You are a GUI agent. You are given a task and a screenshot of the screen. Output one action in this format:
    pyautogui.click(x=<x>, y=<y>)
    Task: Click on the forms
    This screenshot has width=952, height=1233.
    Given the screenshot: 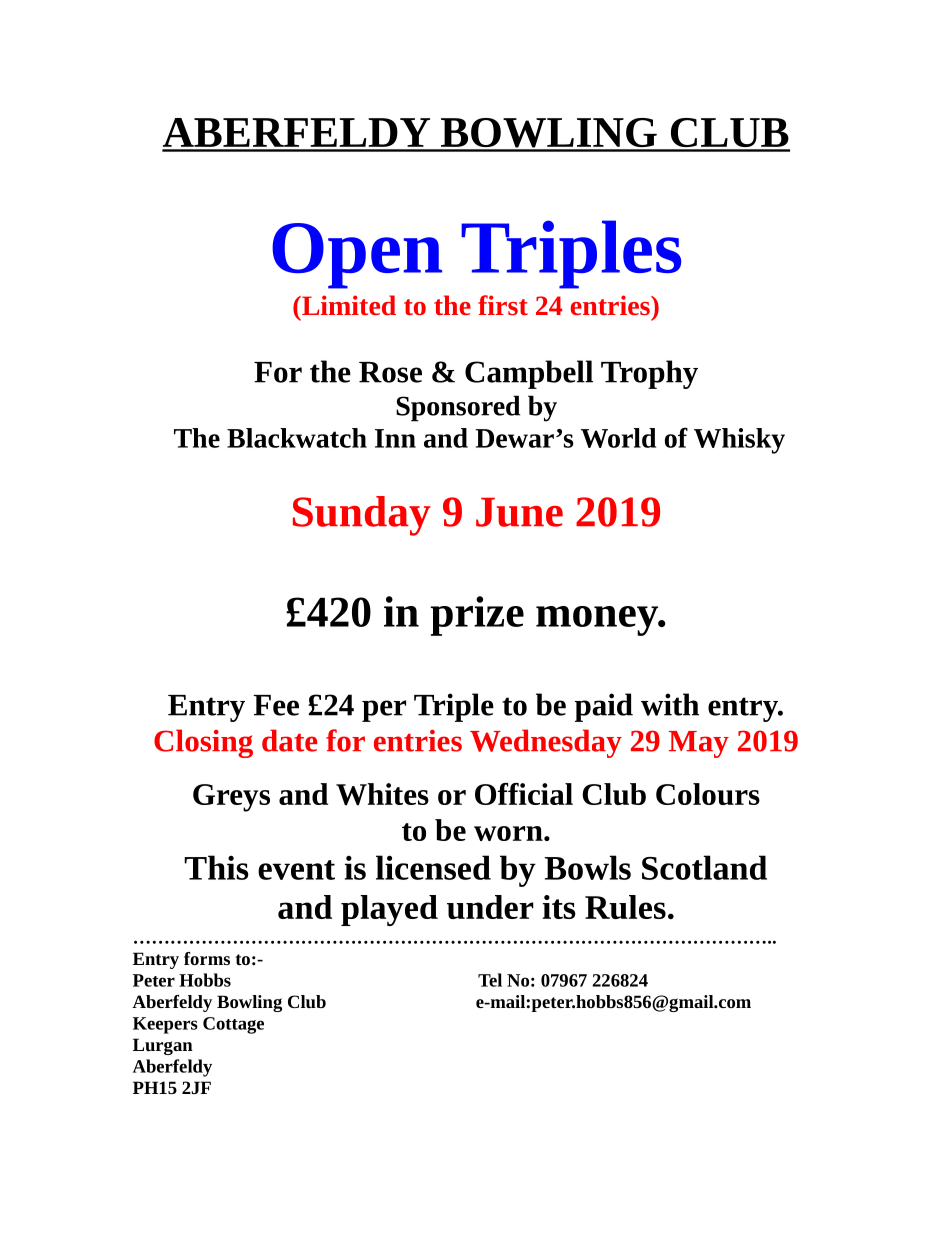 What is the action you would take?
    pyautogui.click(x=207, y=958)
